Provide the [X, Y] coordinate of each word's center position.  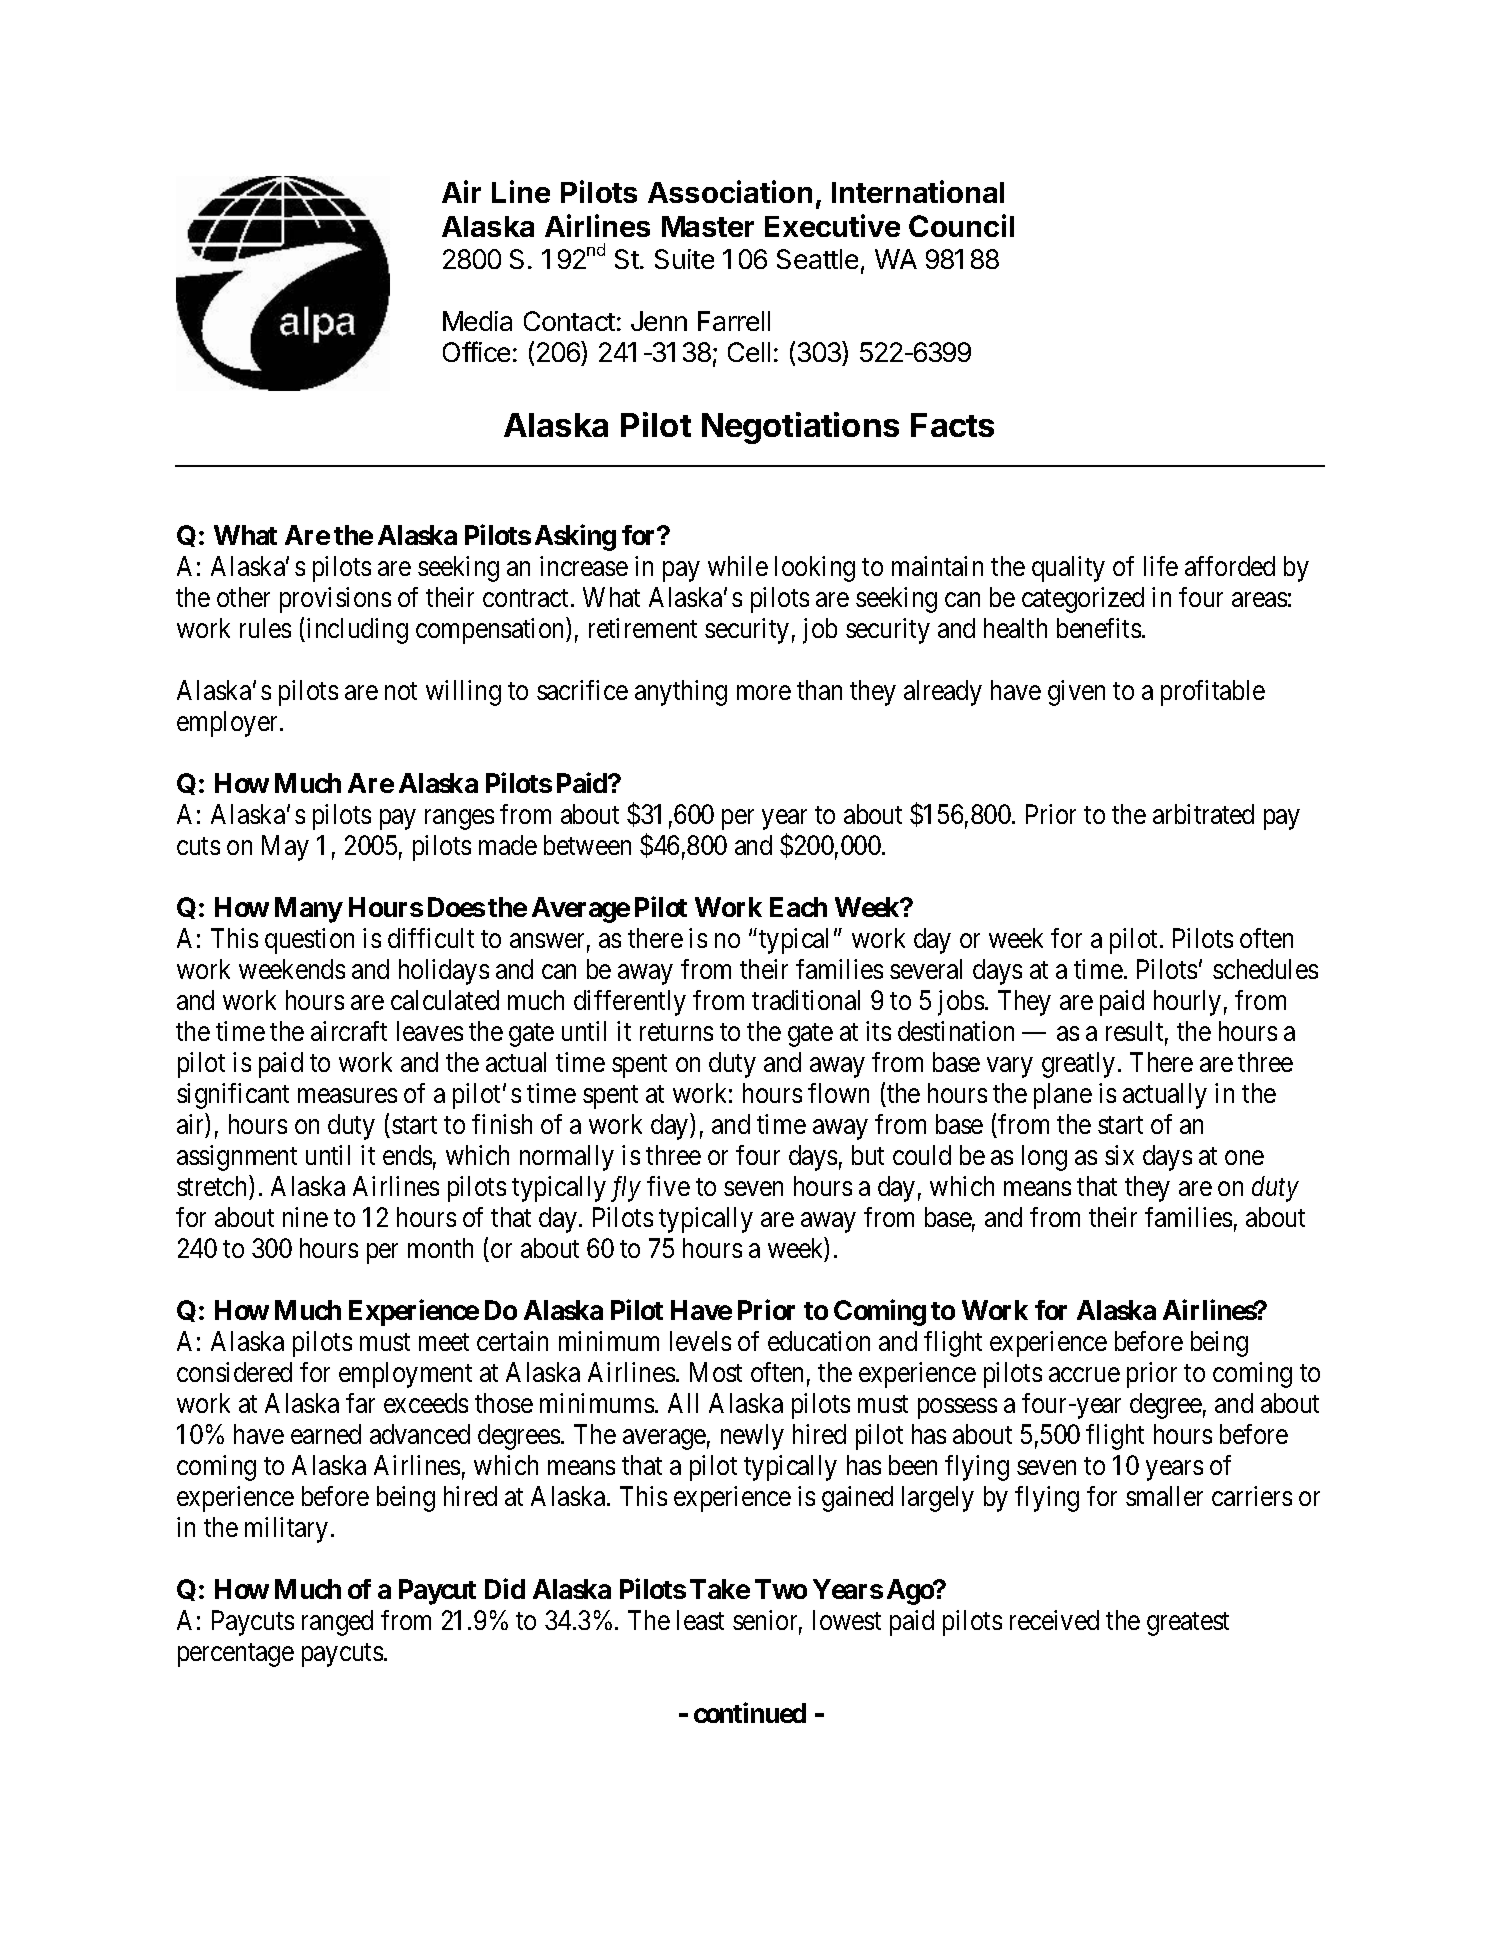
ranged [337, 1623]
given [1076, 693]
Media [477, 321]
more [764, 692]
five [668, 1186]
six [1119, 1155]
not [401, 691]
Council [961, 225]
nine [305, 1217]
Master [708, 226]
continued [750, 1712]
